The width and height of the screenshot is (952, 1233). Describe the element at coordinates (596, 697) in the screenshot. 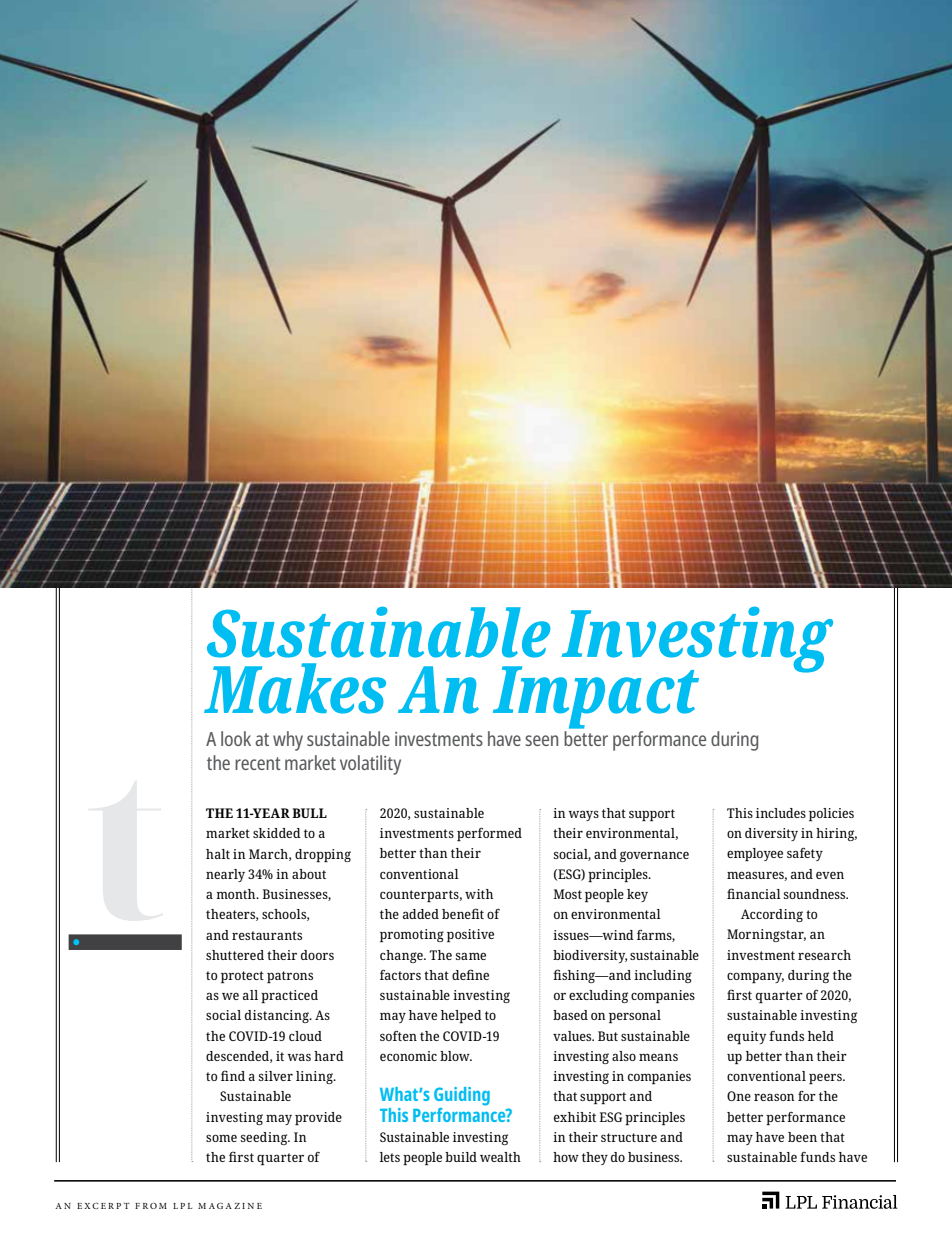

I see `Impact` at that location.
